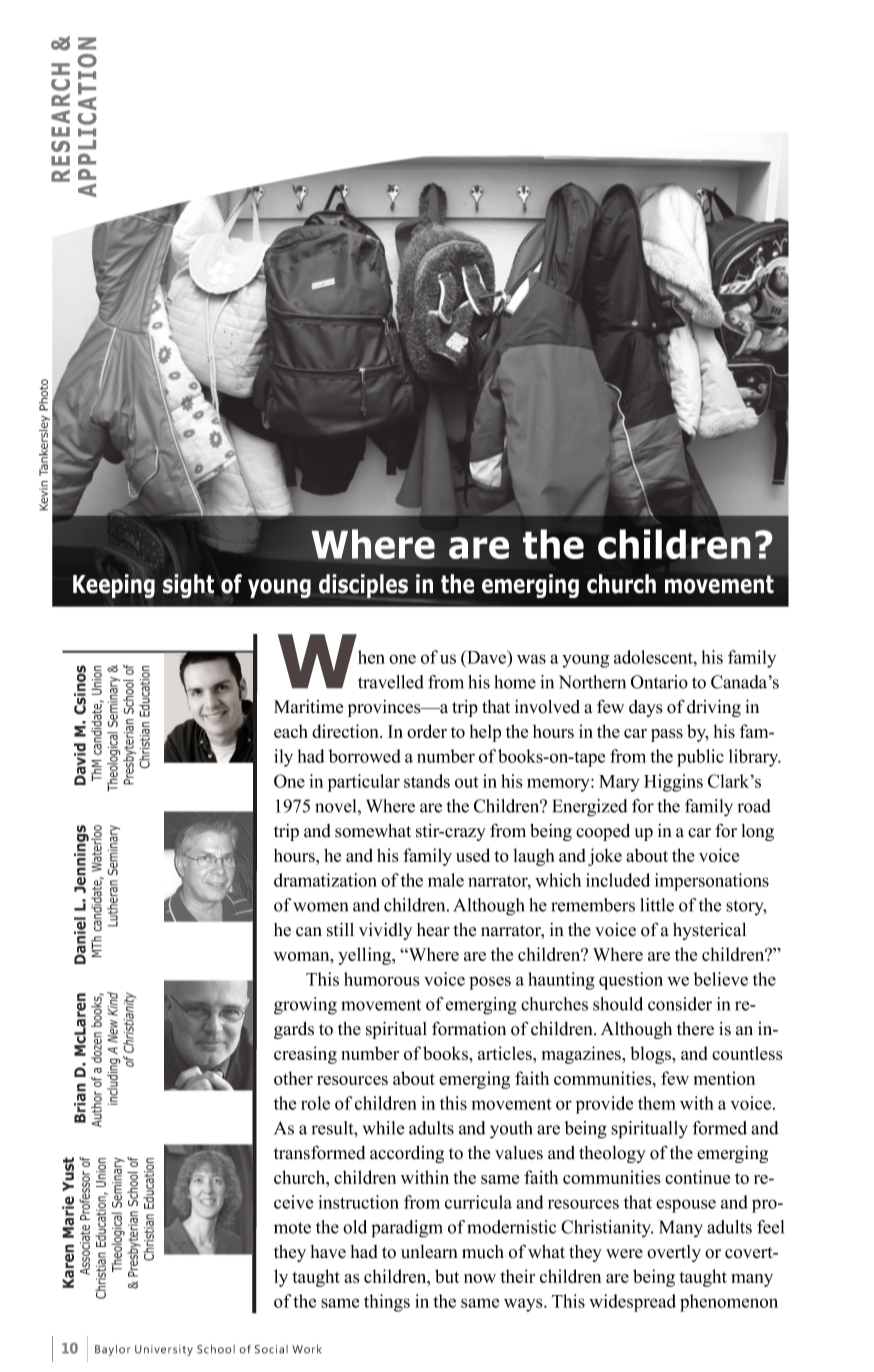 This screenshot has width=874, height=1372. What do you see at coordinates (291, 731) in the screenshot?
I see `each` at bounding box center [291, 731].
